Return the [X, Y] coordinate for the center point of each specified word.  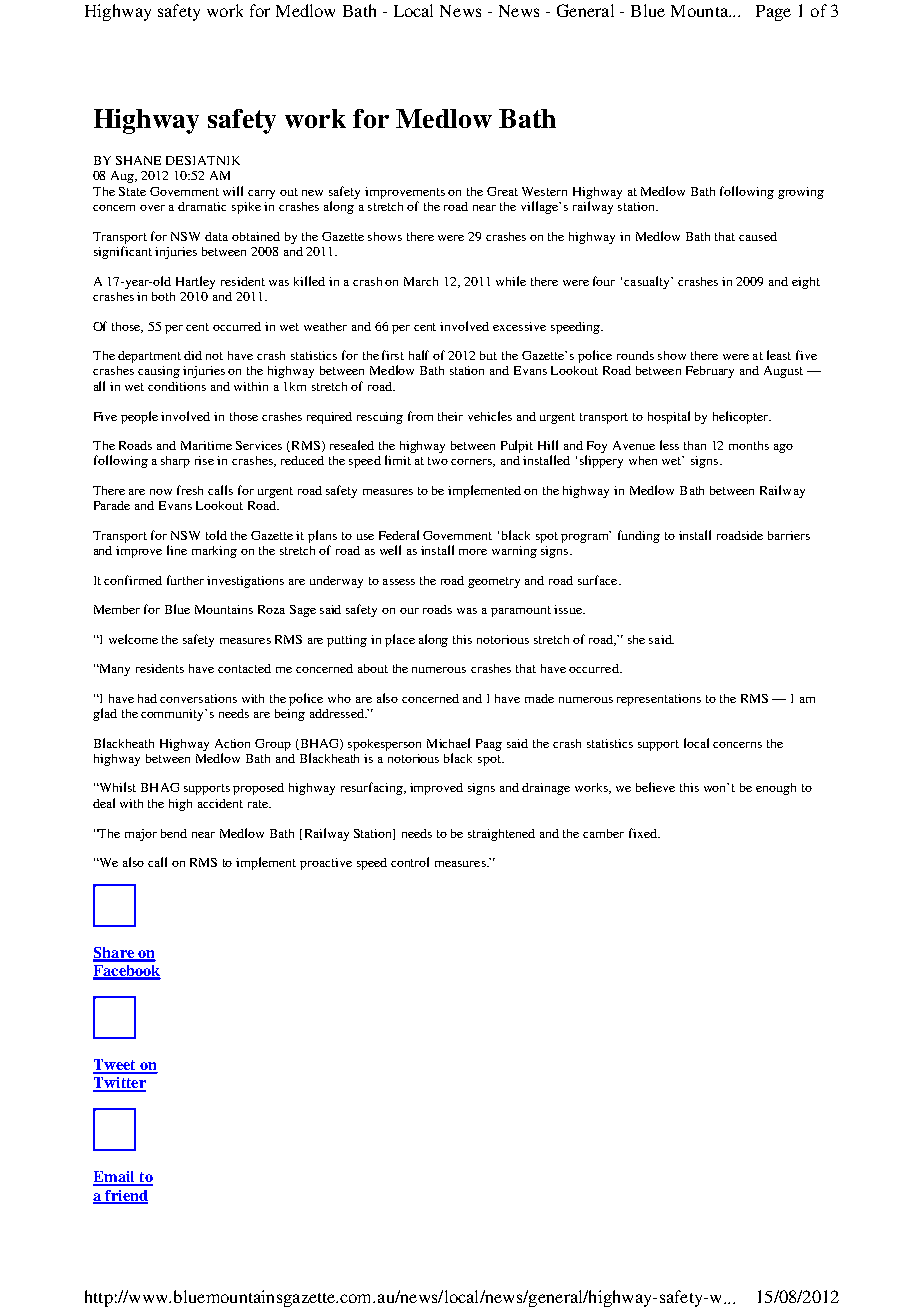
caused [758, 236]
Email [115, 1178]
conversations [198, 698]
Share [114, 954]
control [410, 862]
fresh [190, 490]
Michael [448, 743]
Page [773, 13]
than [695, 445]
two [438, 461]
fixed [644, 833]
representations [659, 700]
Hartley [195, 282]
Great [502, 191]
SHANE [138, 160]
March [421, 281]
